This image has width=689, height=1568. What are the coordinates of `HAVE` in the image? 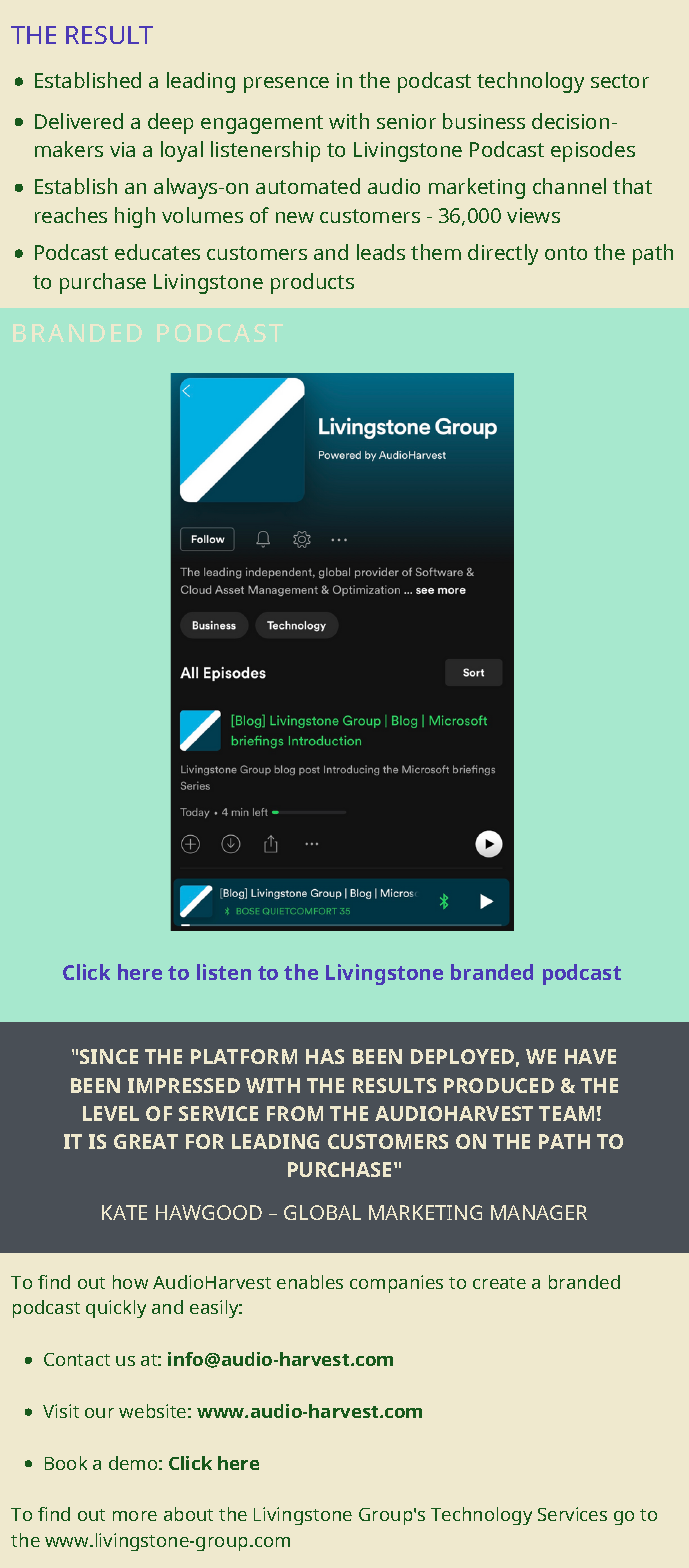 It's located at (590, 1056).
